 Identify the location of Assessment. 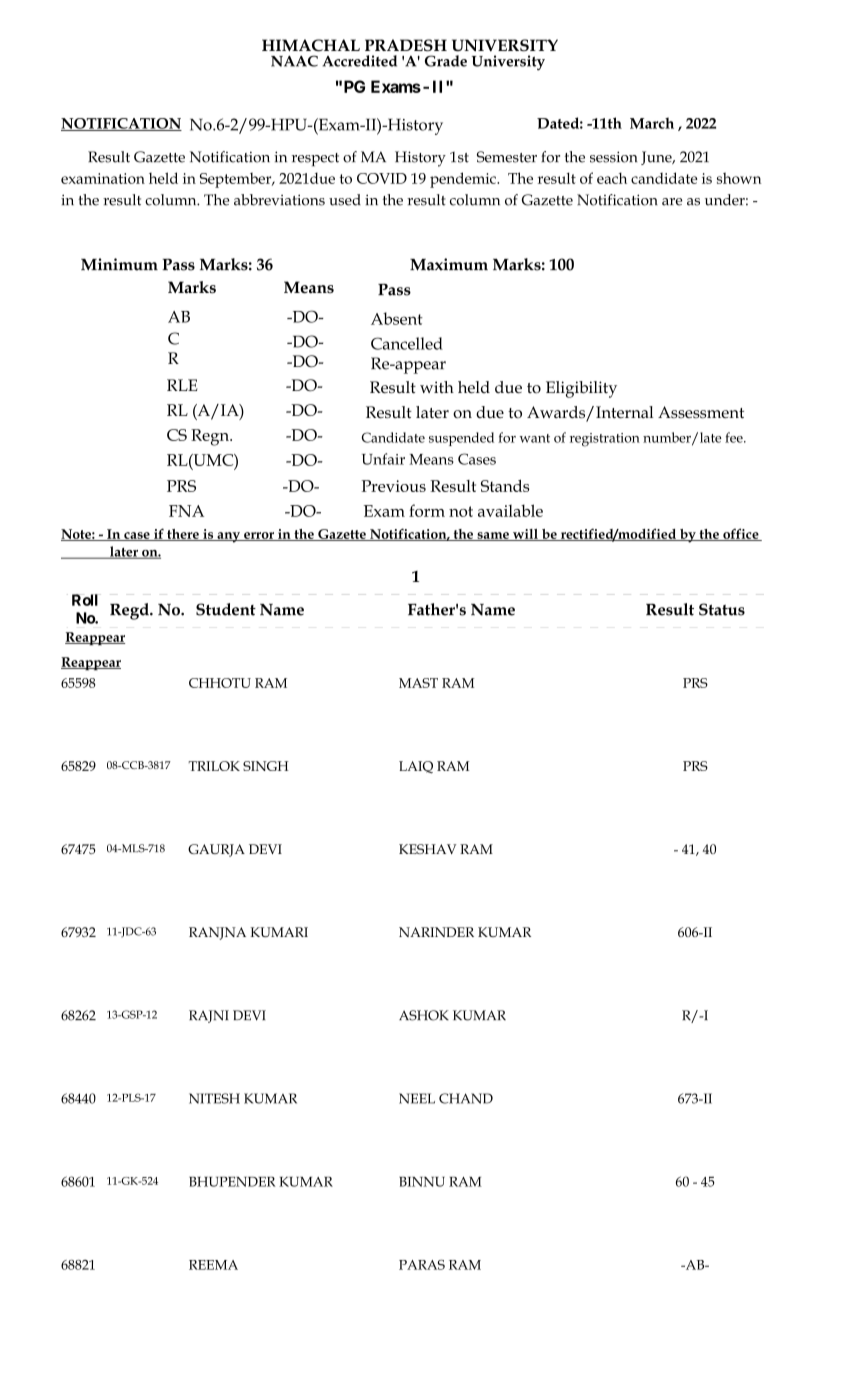
(701, 412).
